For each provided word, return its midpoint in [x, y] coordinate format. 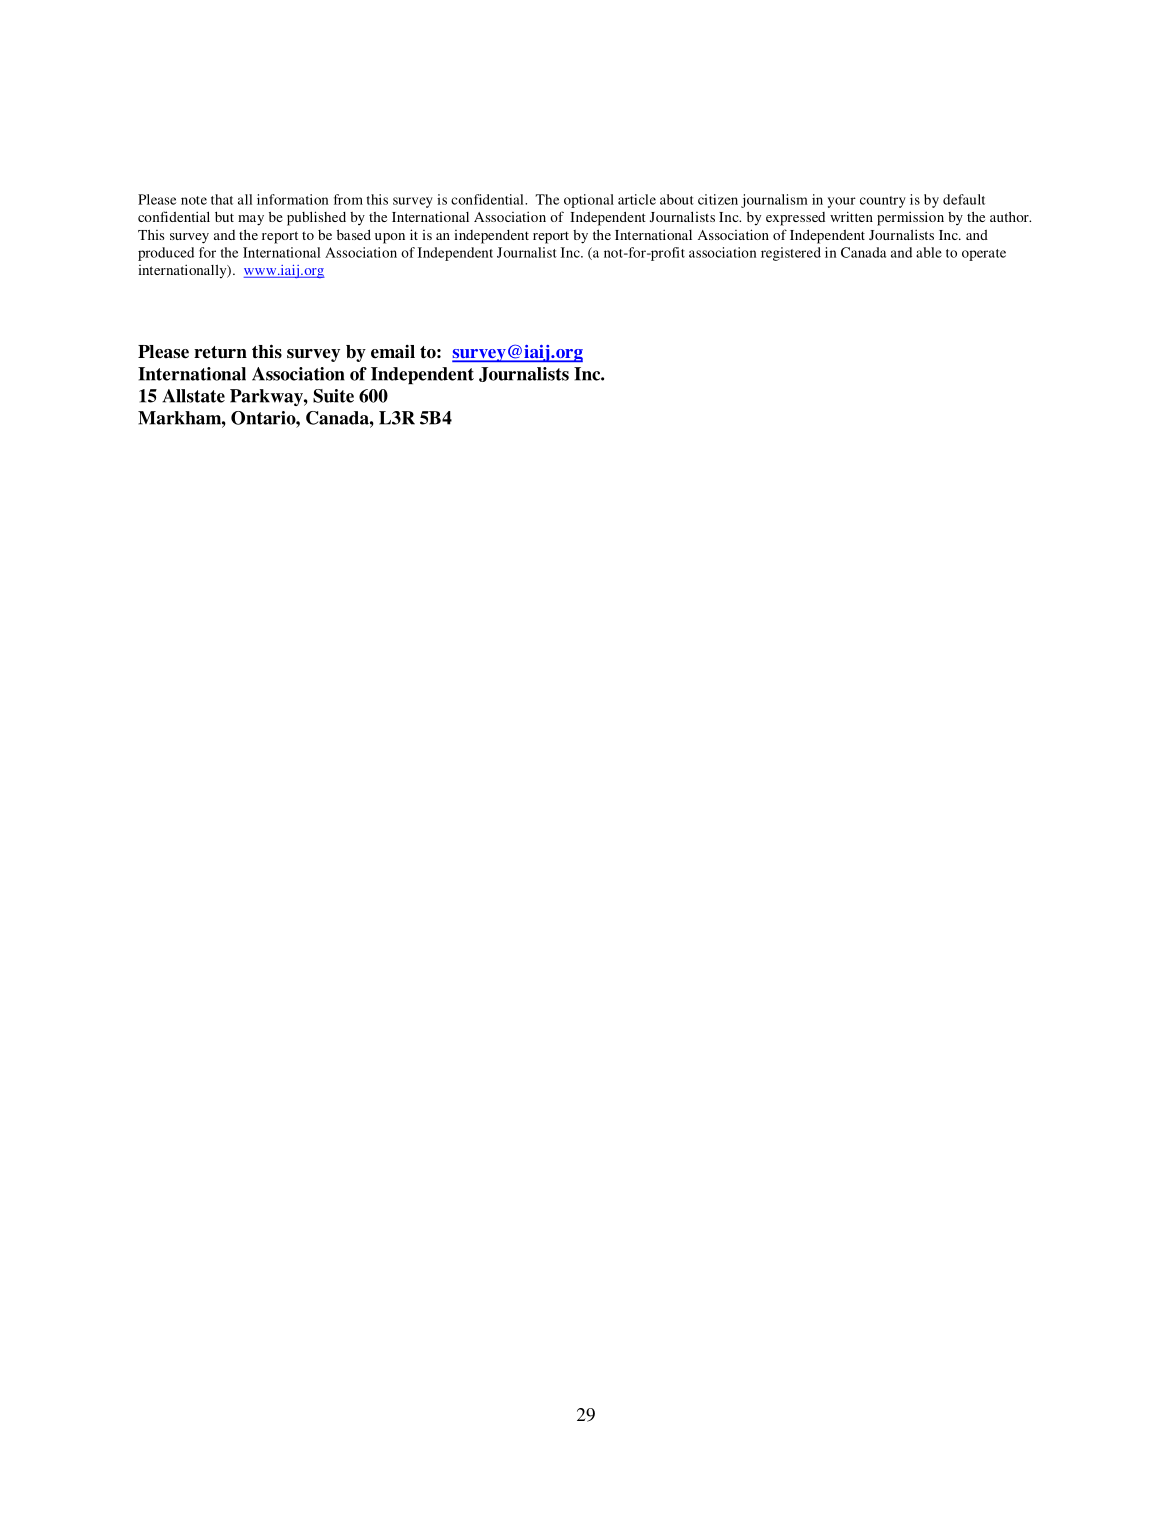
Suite [333, 396]
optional [589, 201]
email [393, 352]
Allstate [193, 396]
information [293, 199]
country [883, 202]
